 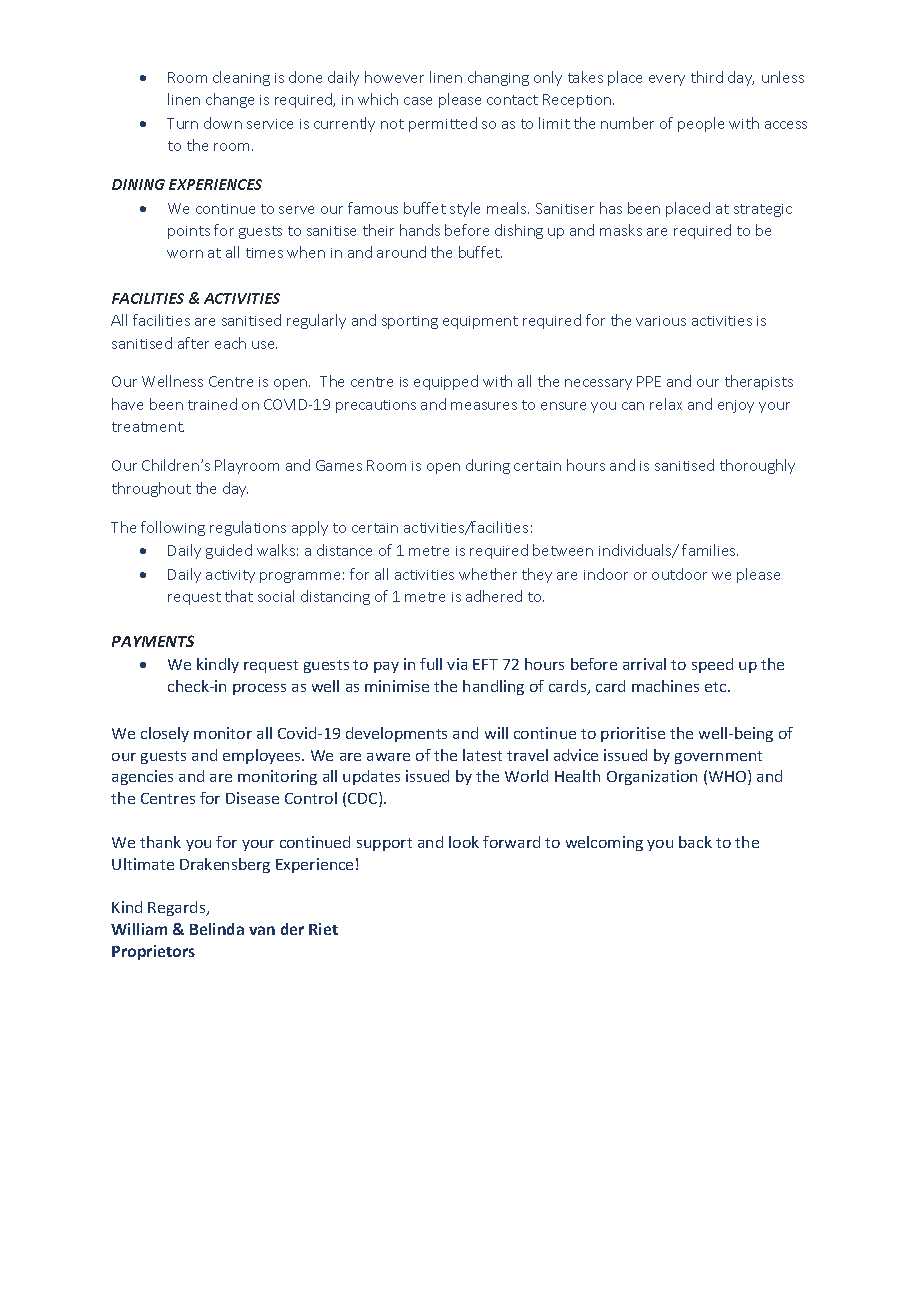 What do you see at coordinates (230, 100) in the screenshot?
I see `change` at bounding box center [230, 100].
